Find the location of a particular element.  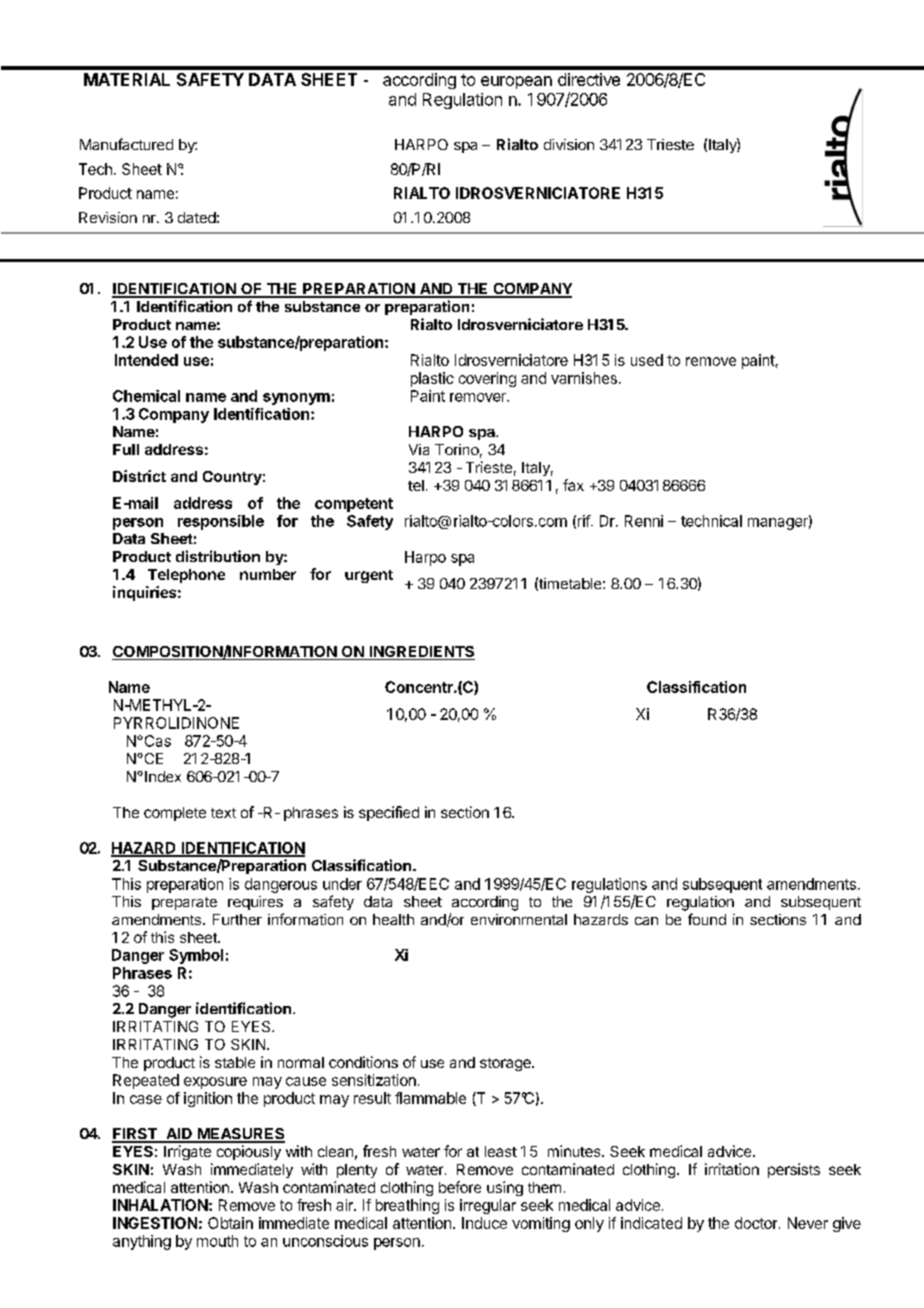

irregular is located at coordinates (488, 1206).
